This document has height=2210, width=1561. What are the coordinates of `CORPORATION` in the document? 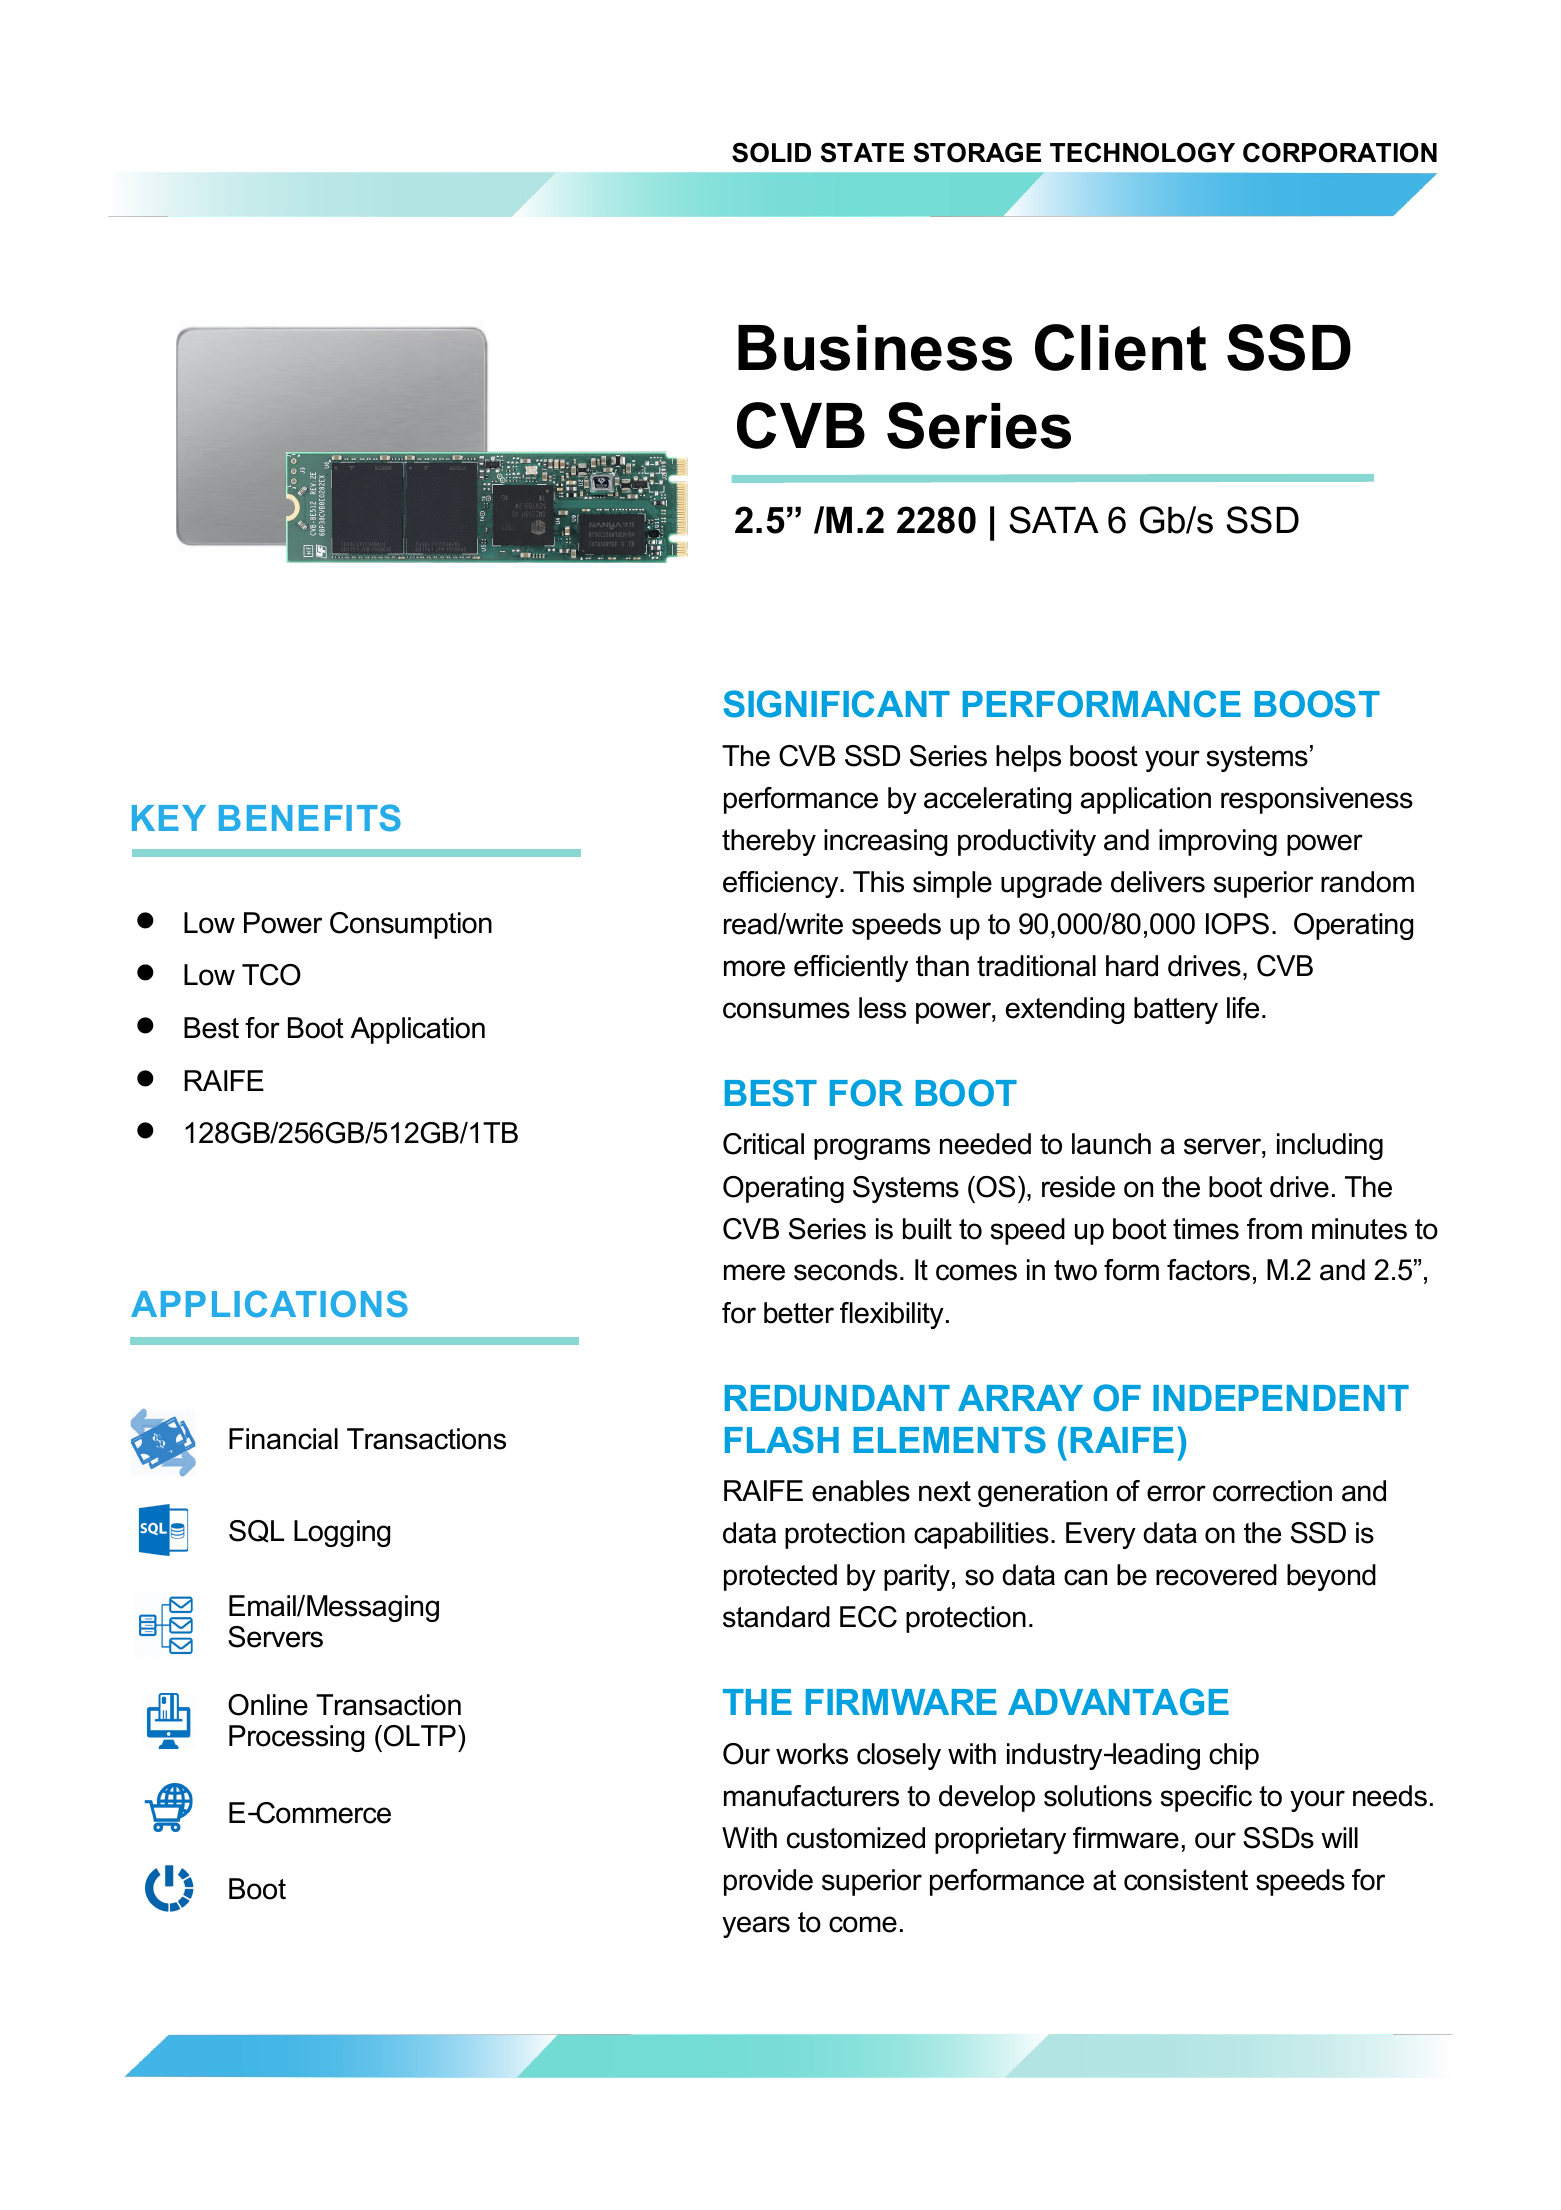 It's located at (1340, 152).
